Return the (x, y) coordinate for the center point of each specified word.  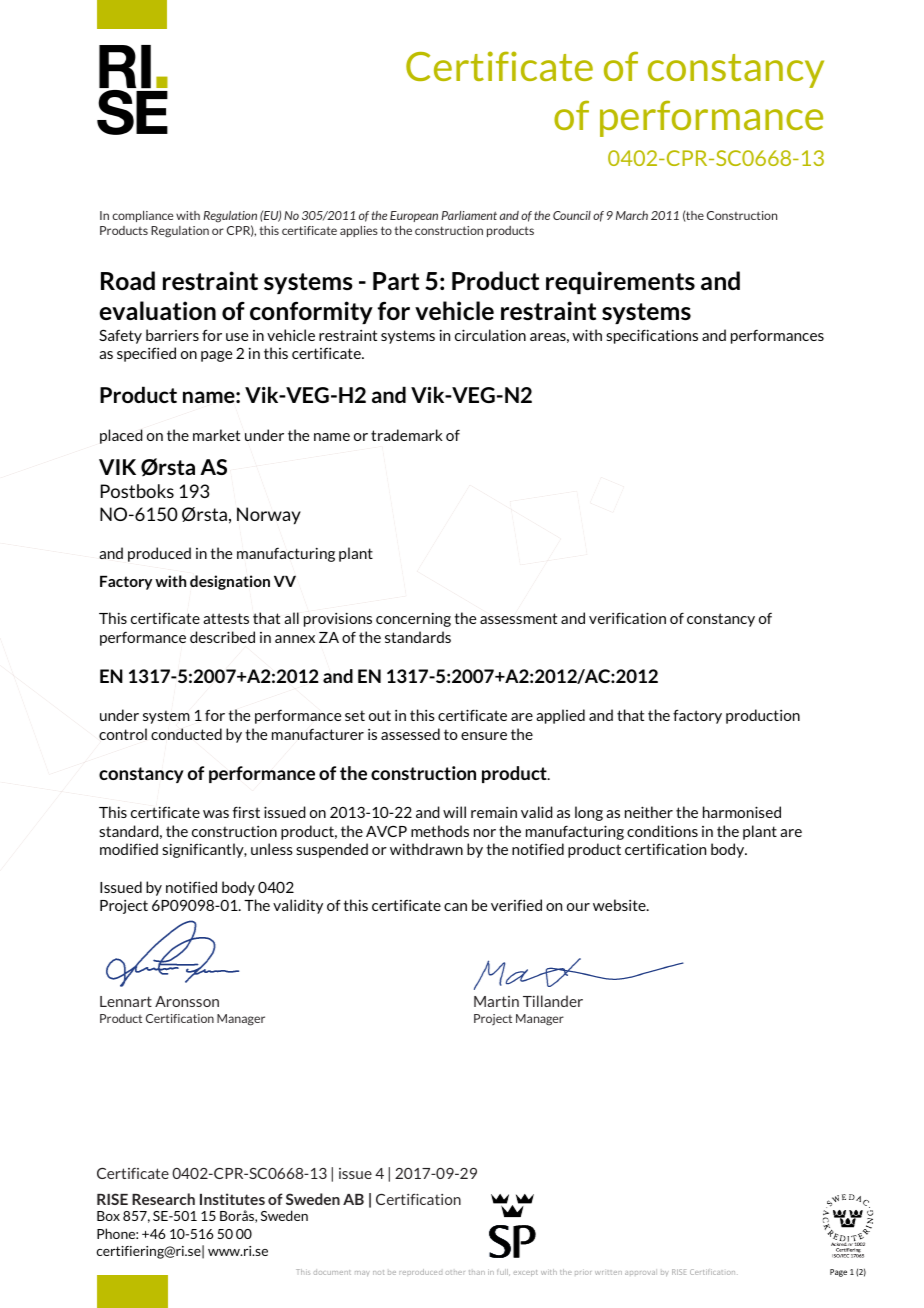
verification (627, 618)
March (632, 215)
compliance (142, 216)
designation (230, 582)
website (620, 905)
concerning (413, 619)
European (414, 216)
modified (129, 849)
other (455, 1272)
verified (516, 905)
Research (163, 1199)
